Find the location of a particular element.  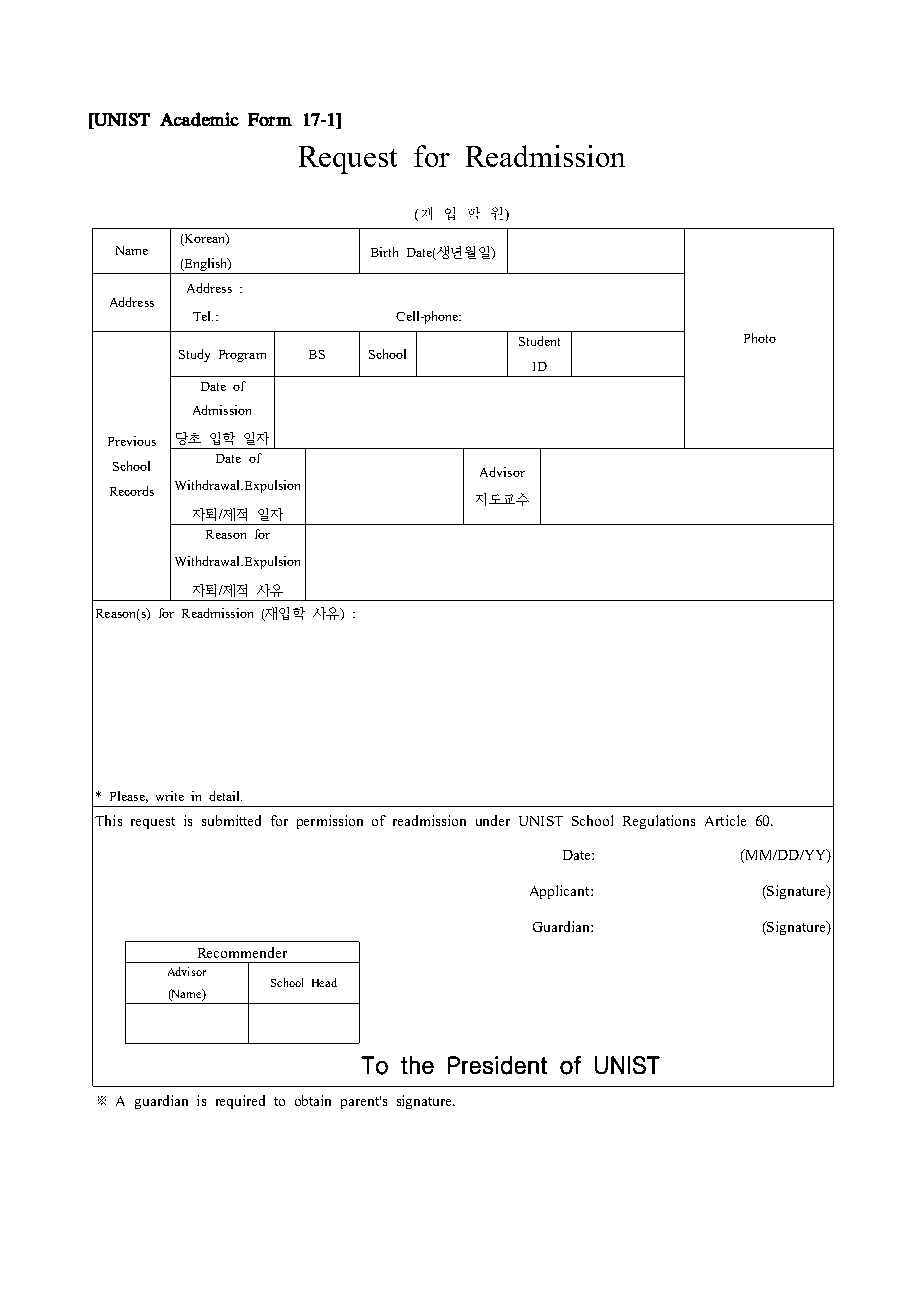

Regulations is located at coordinates (659, 822).
